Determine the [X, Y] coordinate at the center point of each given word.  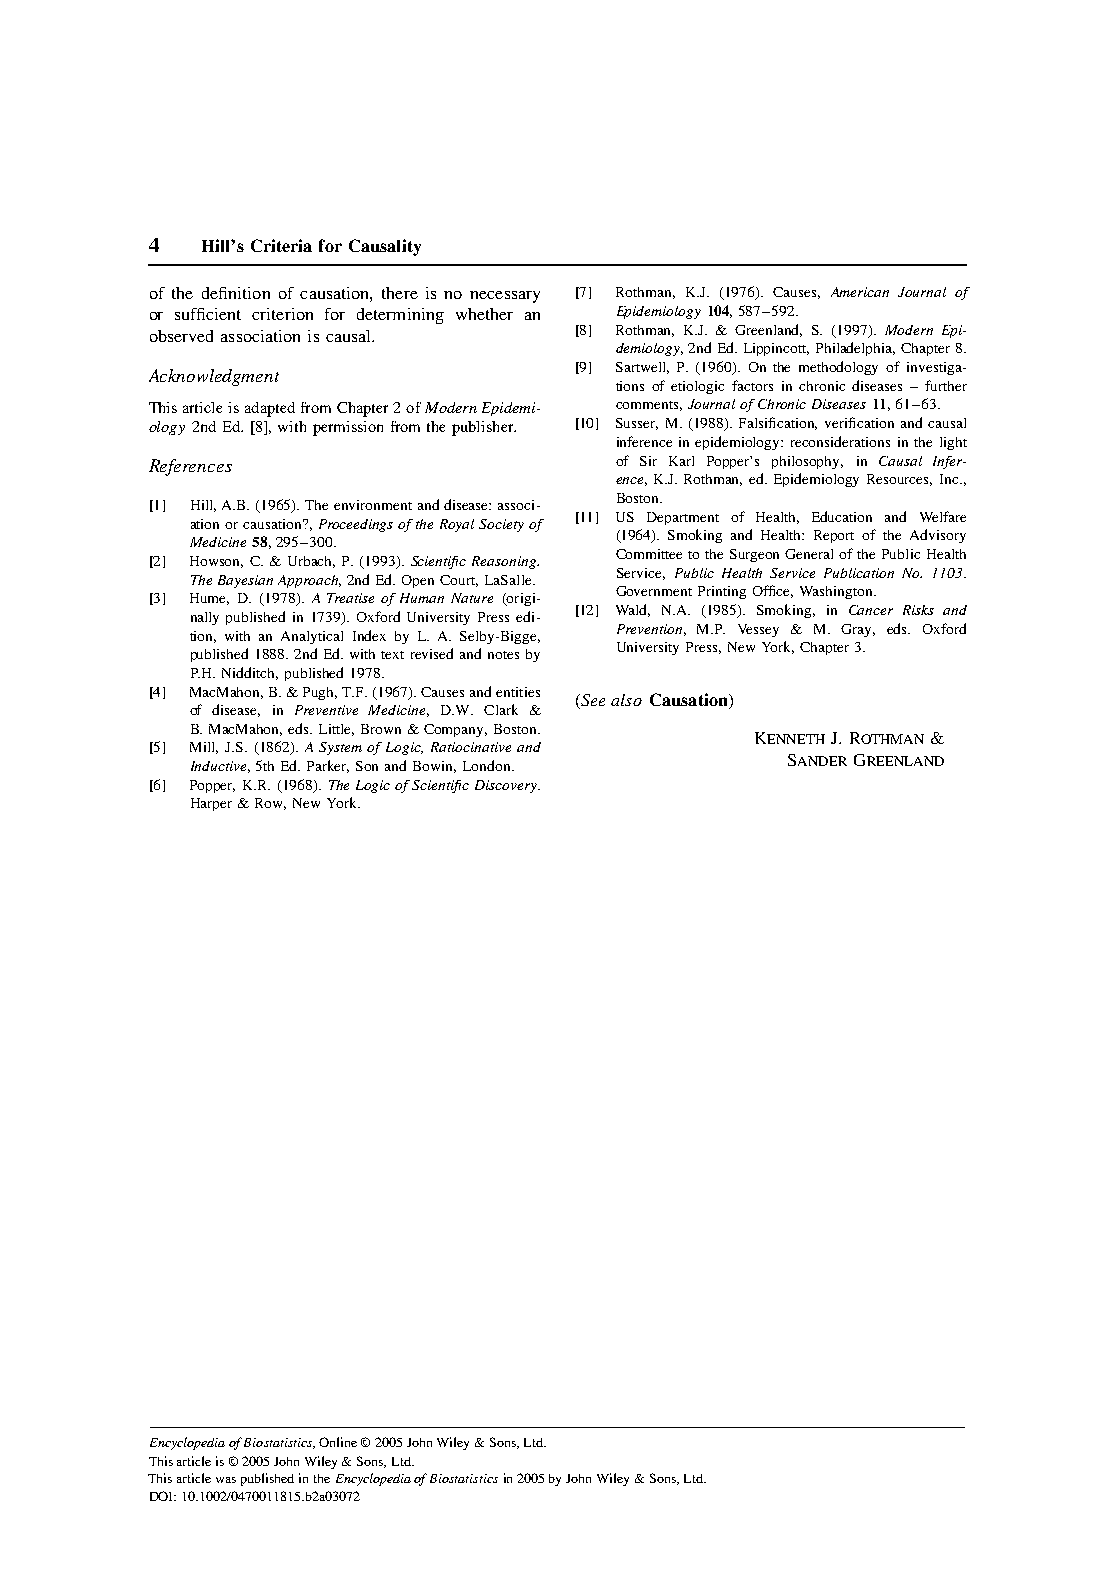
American [860, 292]
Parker [328, 766]
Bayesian [245, 581]
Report [834, 536]
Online [338, 1442]
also [626, 700]
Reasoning [505, 562]
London [488, 765]
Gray [858, 630]
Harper [211, 804]
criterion [282, 314]
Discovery [507, 786]
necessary [505, 297]
